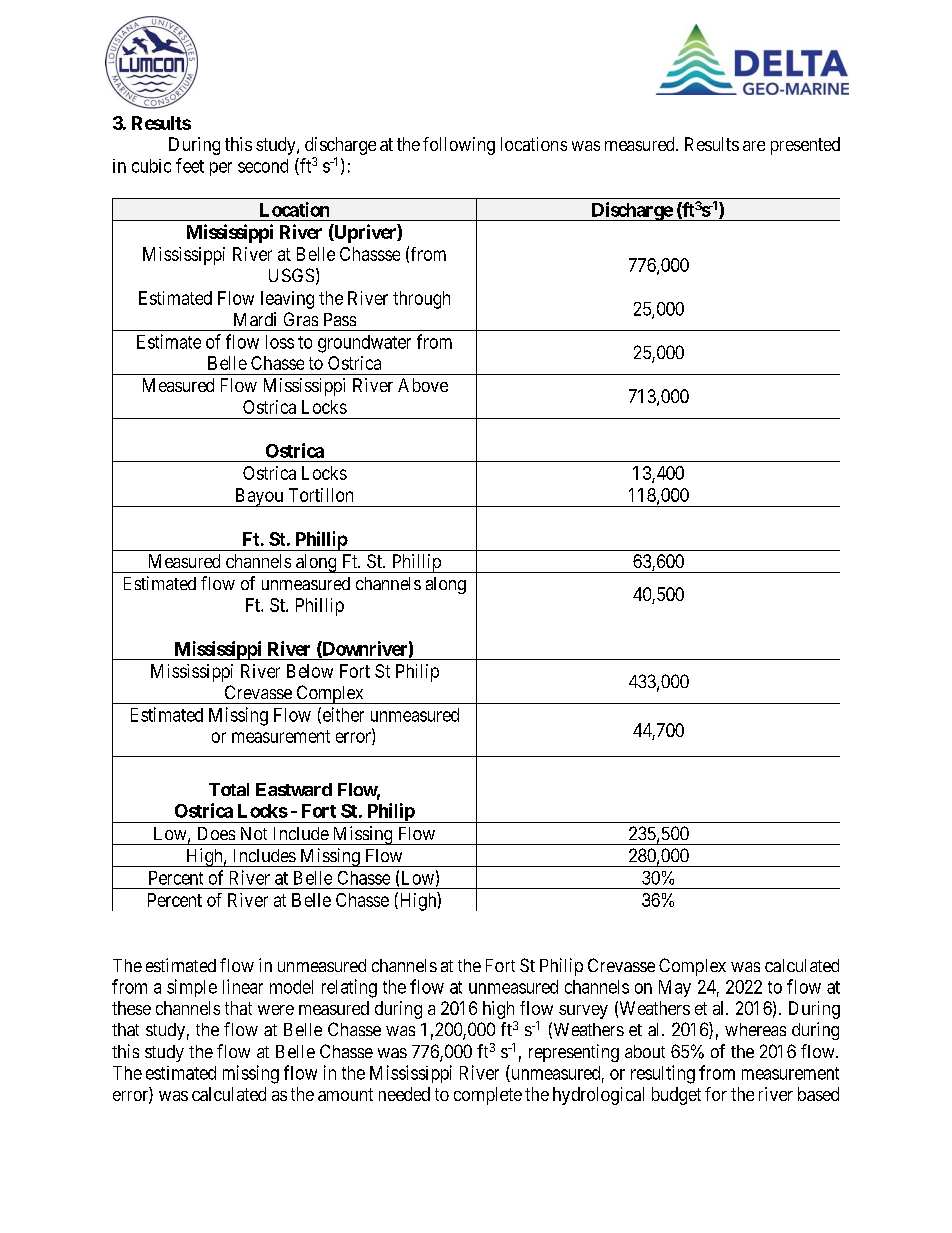 This image has width=952, height=1233. I want to click on Eastward, so click(294, 789).
